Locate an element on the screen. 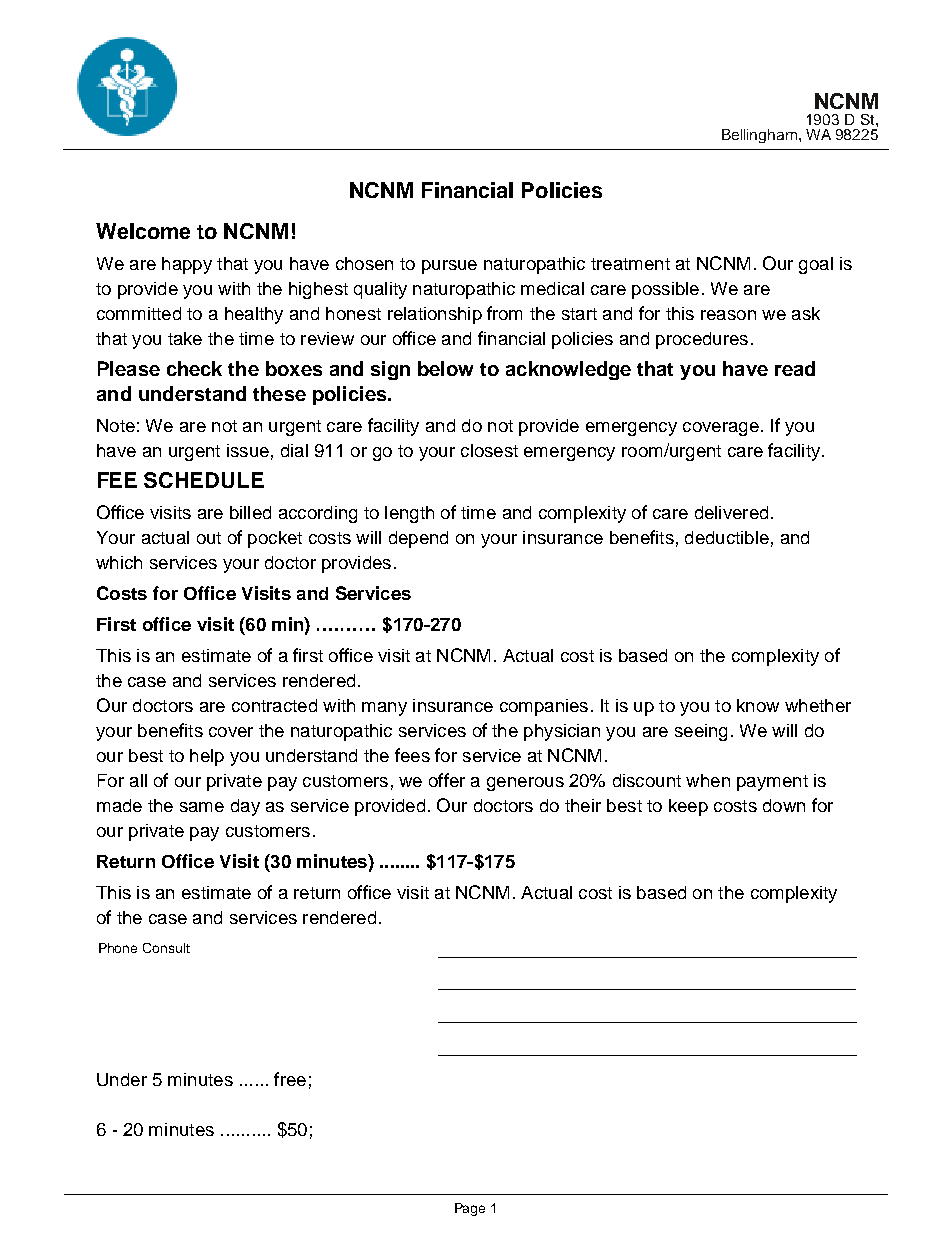  Page is located at coordinates (470, 1209).
